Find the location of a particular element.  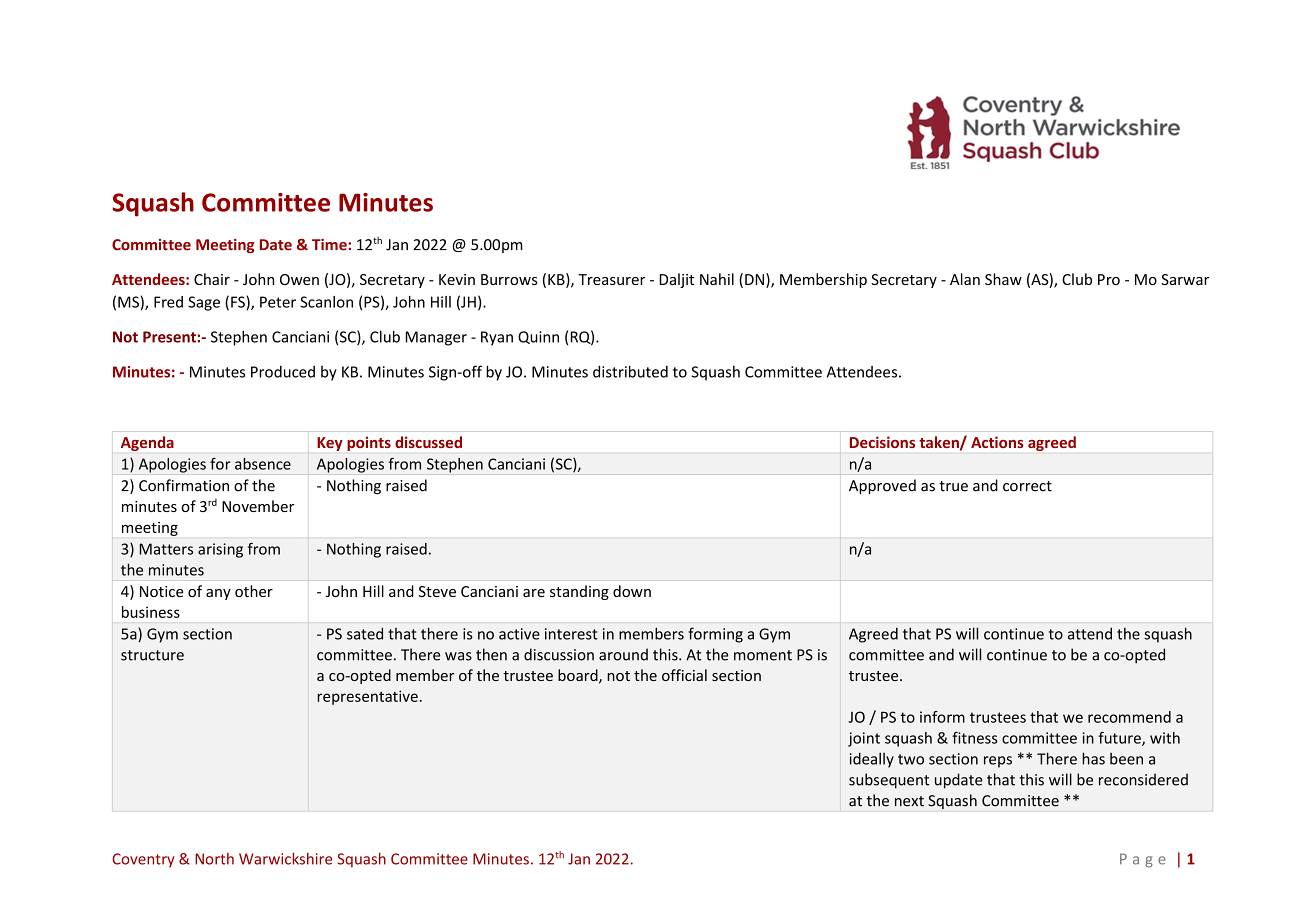

Shaw is located at coordinates (1003, 279).
